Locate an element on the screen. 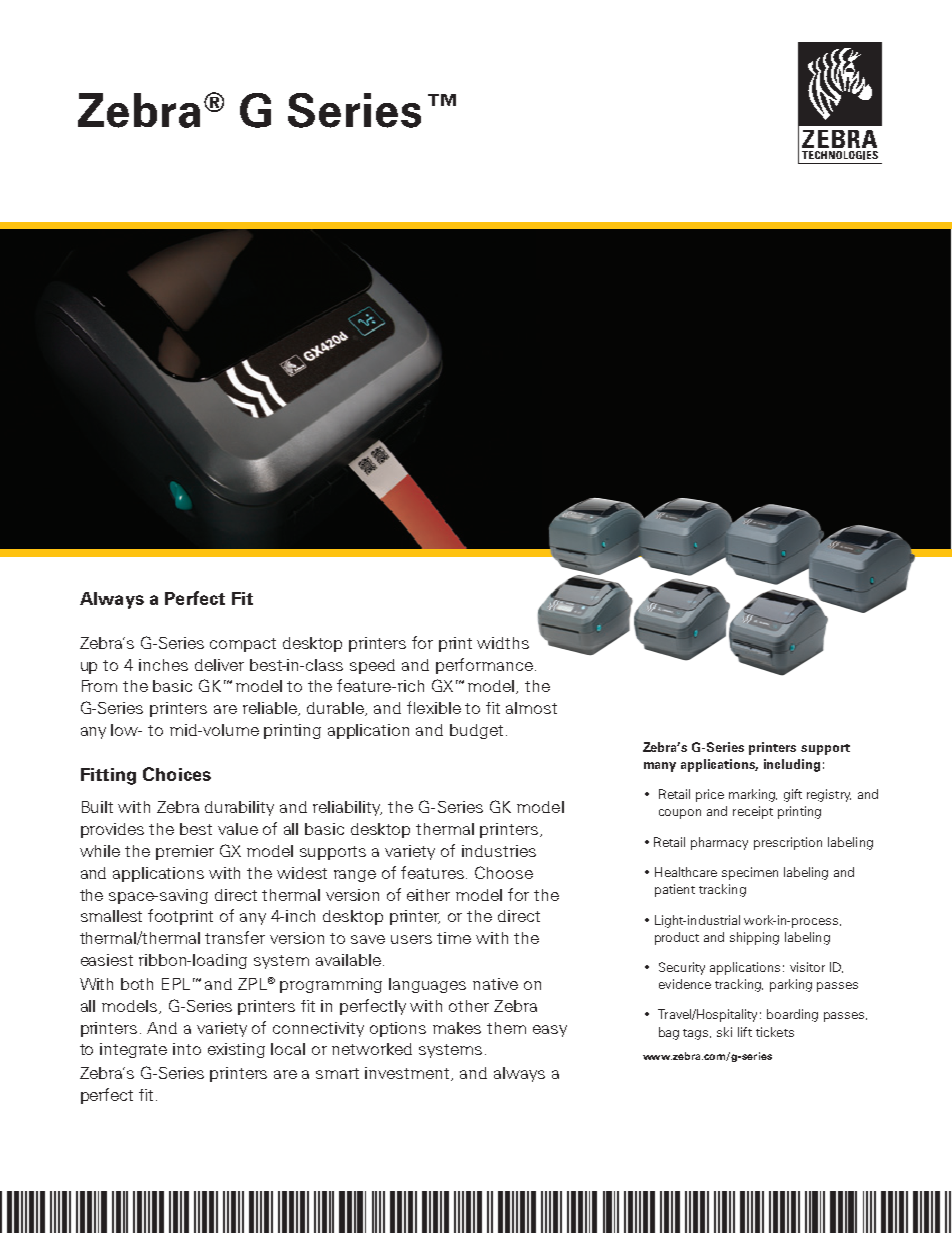 The image size is (952, 1233). industries is located at coordinates (499, 851).
